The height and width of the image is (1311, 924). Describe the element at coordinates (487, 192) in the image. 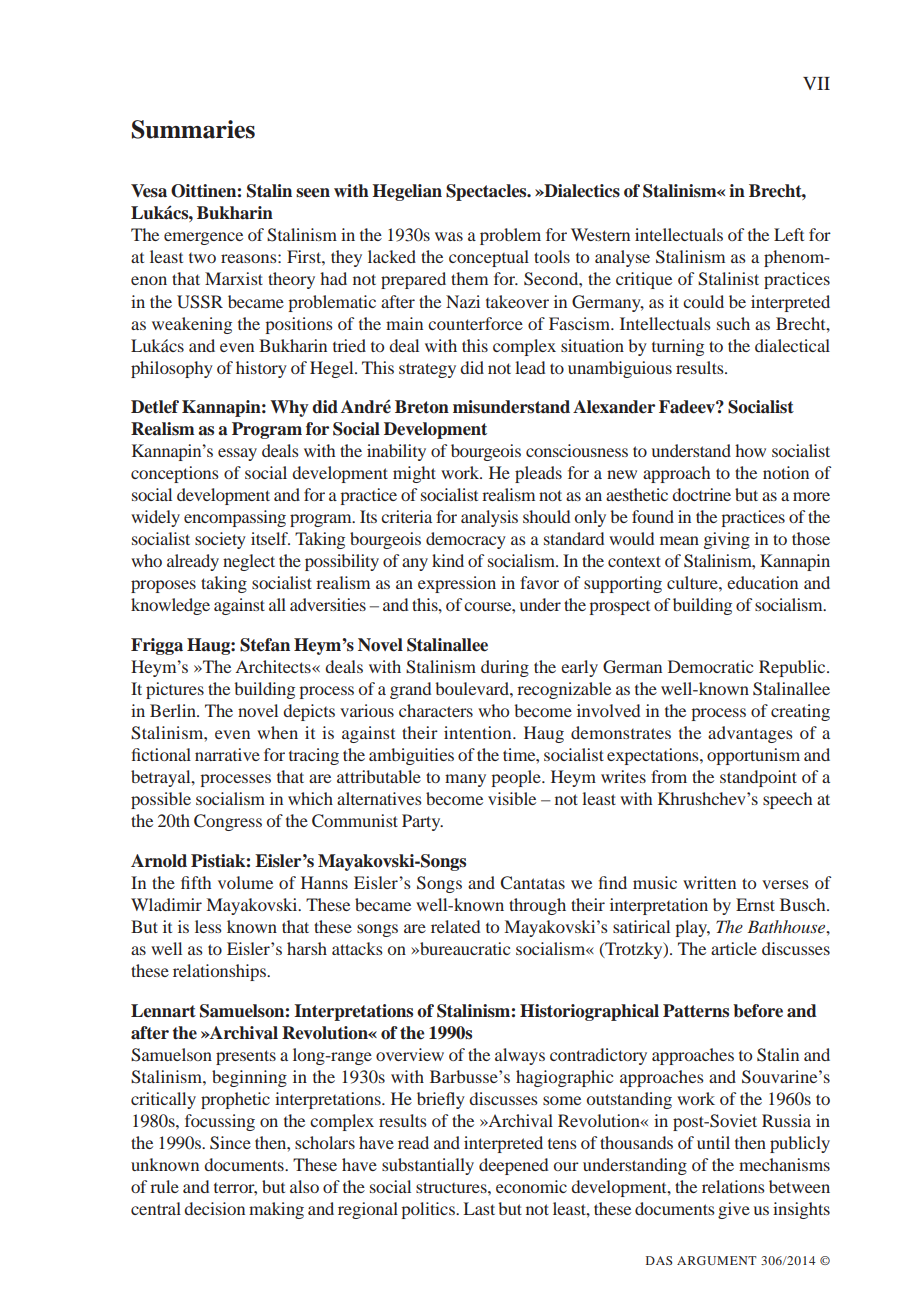

I see `Spectacles` at that location.
